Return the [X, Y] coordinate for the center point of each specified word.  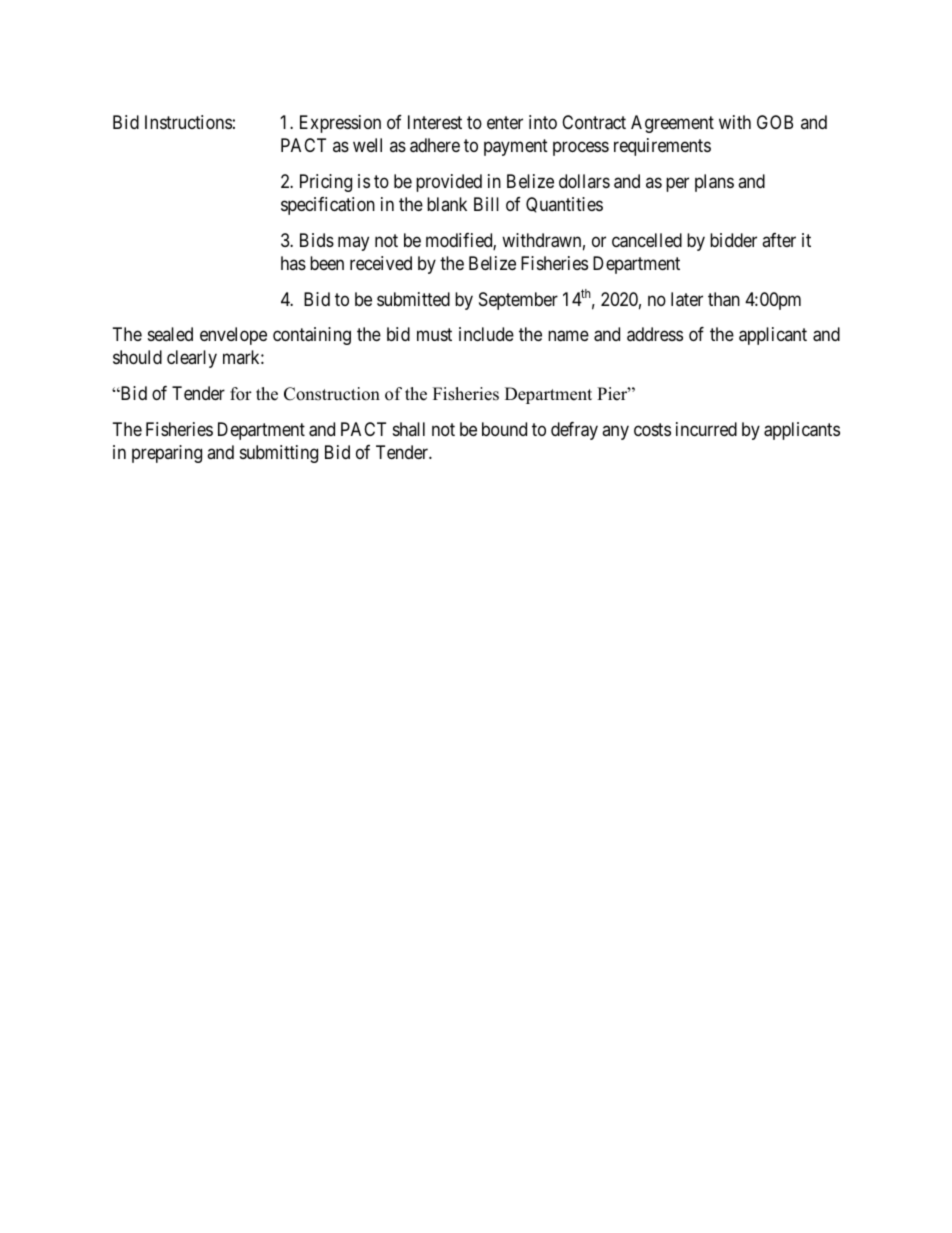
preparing [167, 454]
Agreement [672, 124]
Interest [435, 122]
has [293, 263]
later [687, 299]
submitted [413, 299]
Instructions [188, 122]
